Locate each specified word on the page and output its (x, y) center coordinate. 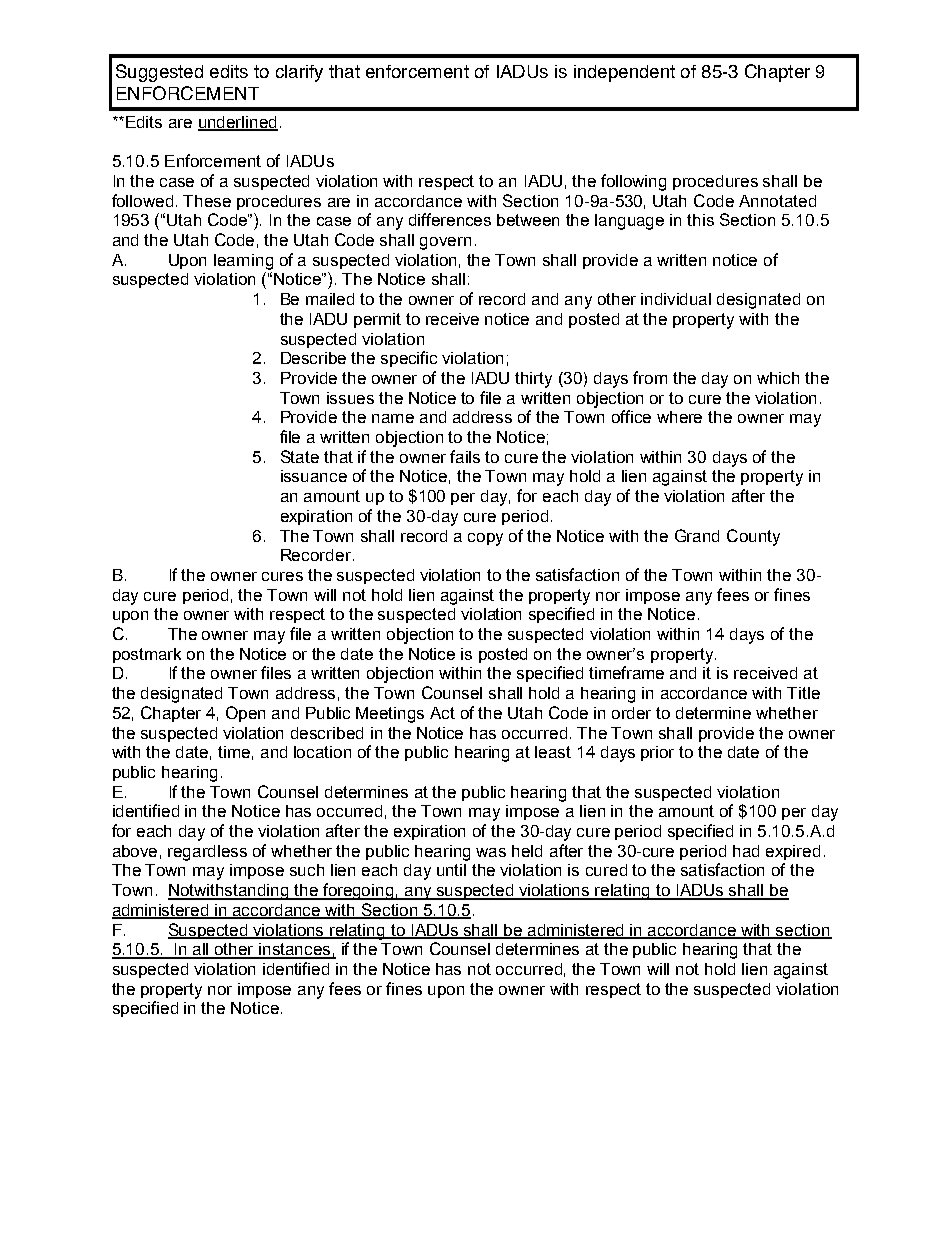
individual (676, 299)
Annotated (777, 201)
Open (245, 714)
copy (485, 539)
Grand (697, 535)
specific (409, 359)
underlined (238, 123)
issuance (314, 476)
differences (450, 219)
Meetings (390, 715)
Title (803, 693)
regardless (207, 853)
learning (243, 262)
